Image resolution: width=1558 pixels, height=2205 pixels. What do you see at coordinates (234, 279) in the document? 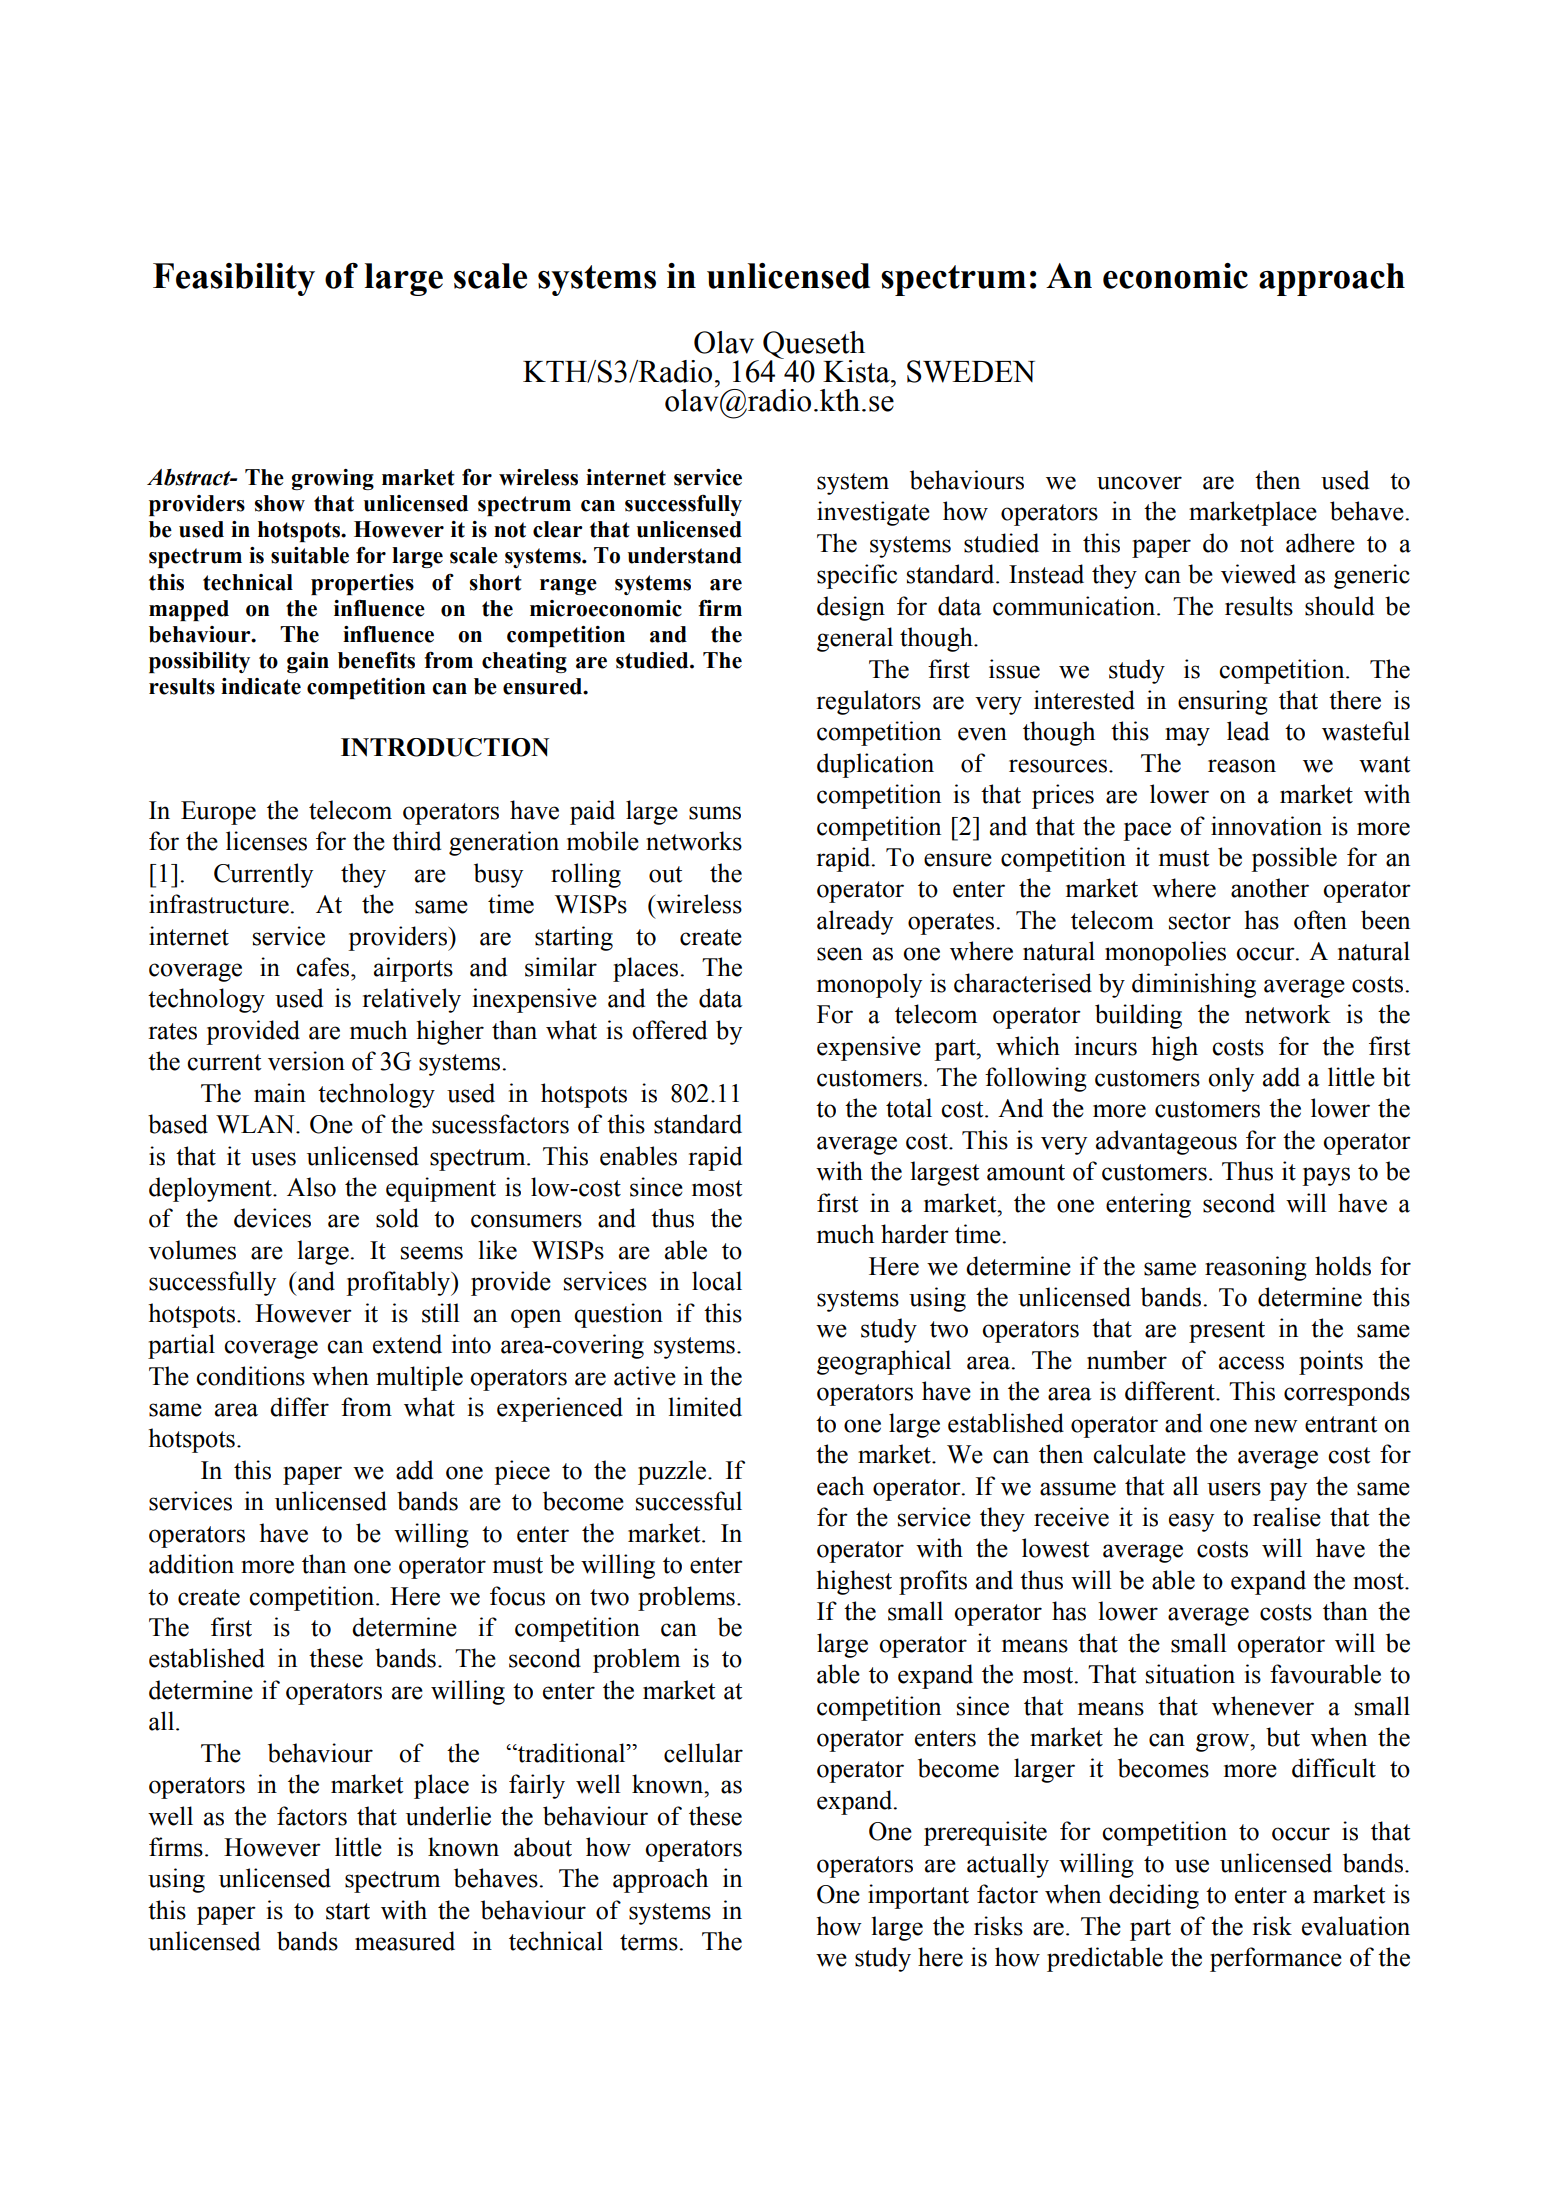
I see `Feasibility` at bounding box center [234, 279].
